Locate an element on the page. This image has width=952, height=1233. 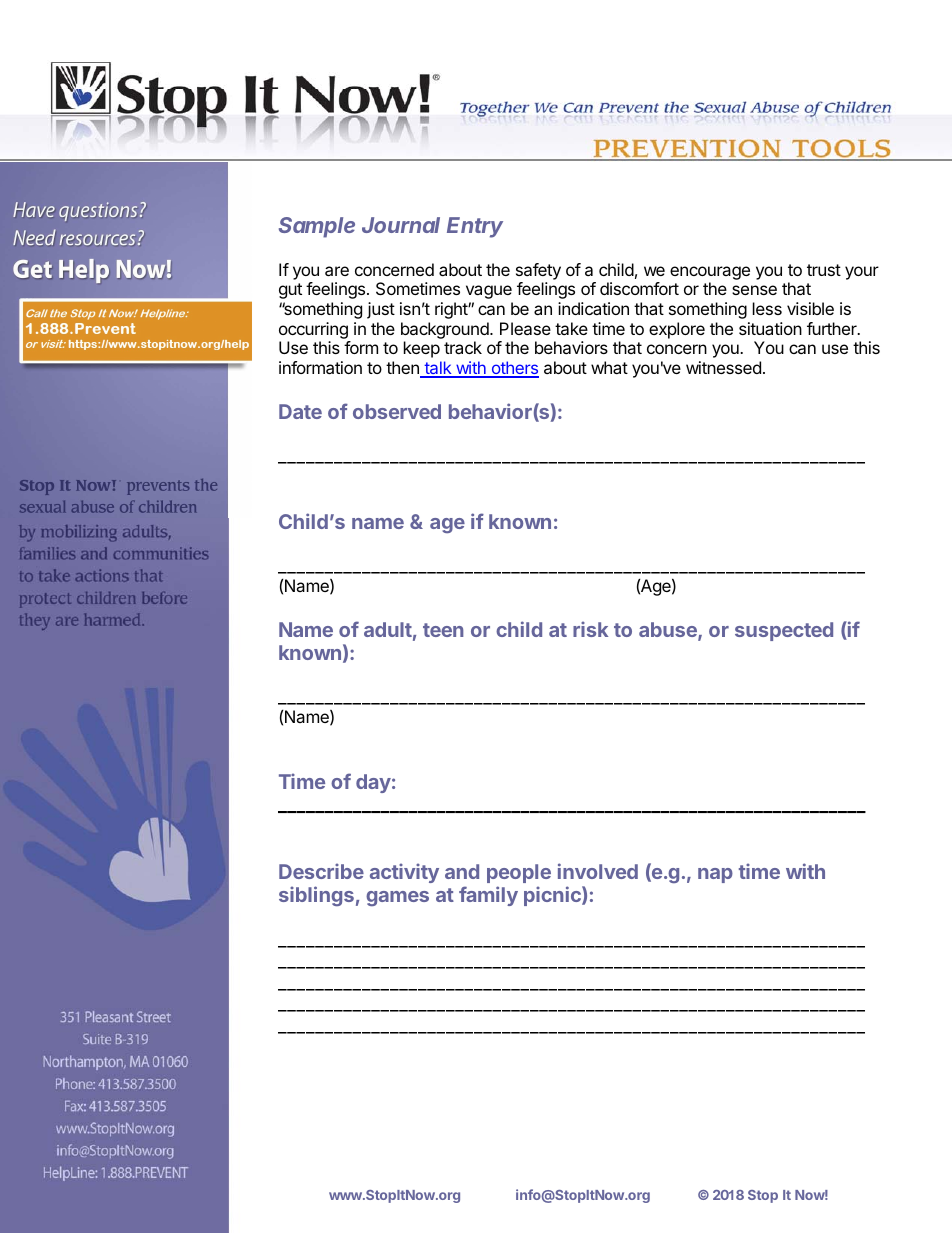
suspected is located at coordinates (784, 631).
